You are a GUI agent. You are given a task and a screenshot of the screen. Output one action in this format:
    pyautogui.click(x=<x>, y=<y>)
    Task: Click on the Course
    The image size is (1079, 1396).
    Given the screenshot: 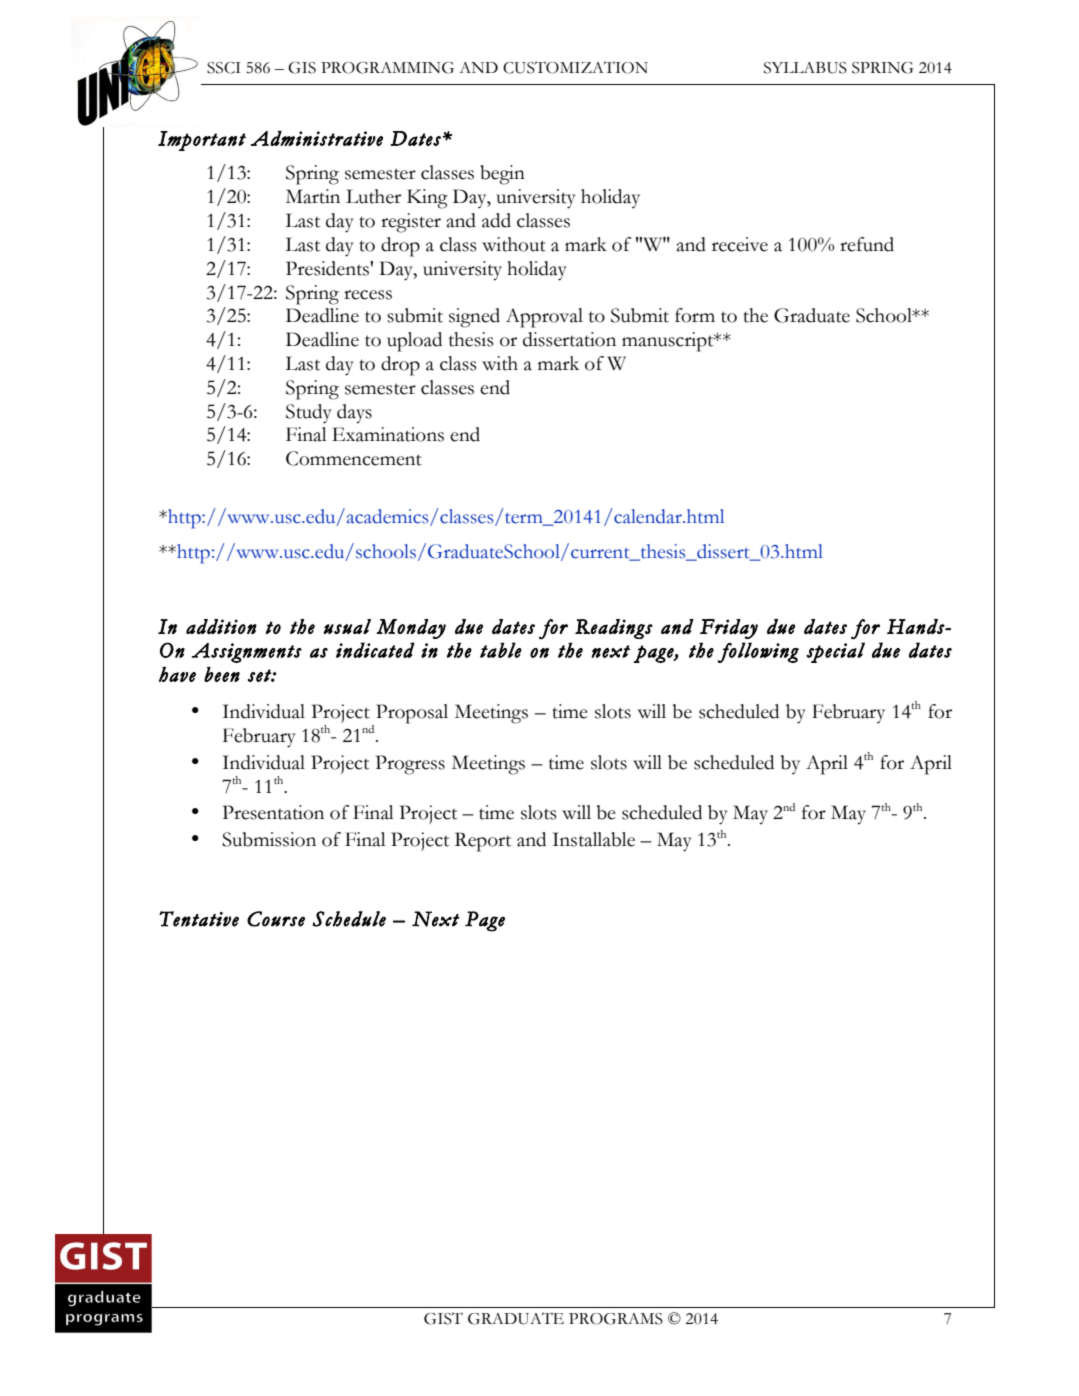 What is the action you would take?
    pyautogui.click(x=276, y=919)
